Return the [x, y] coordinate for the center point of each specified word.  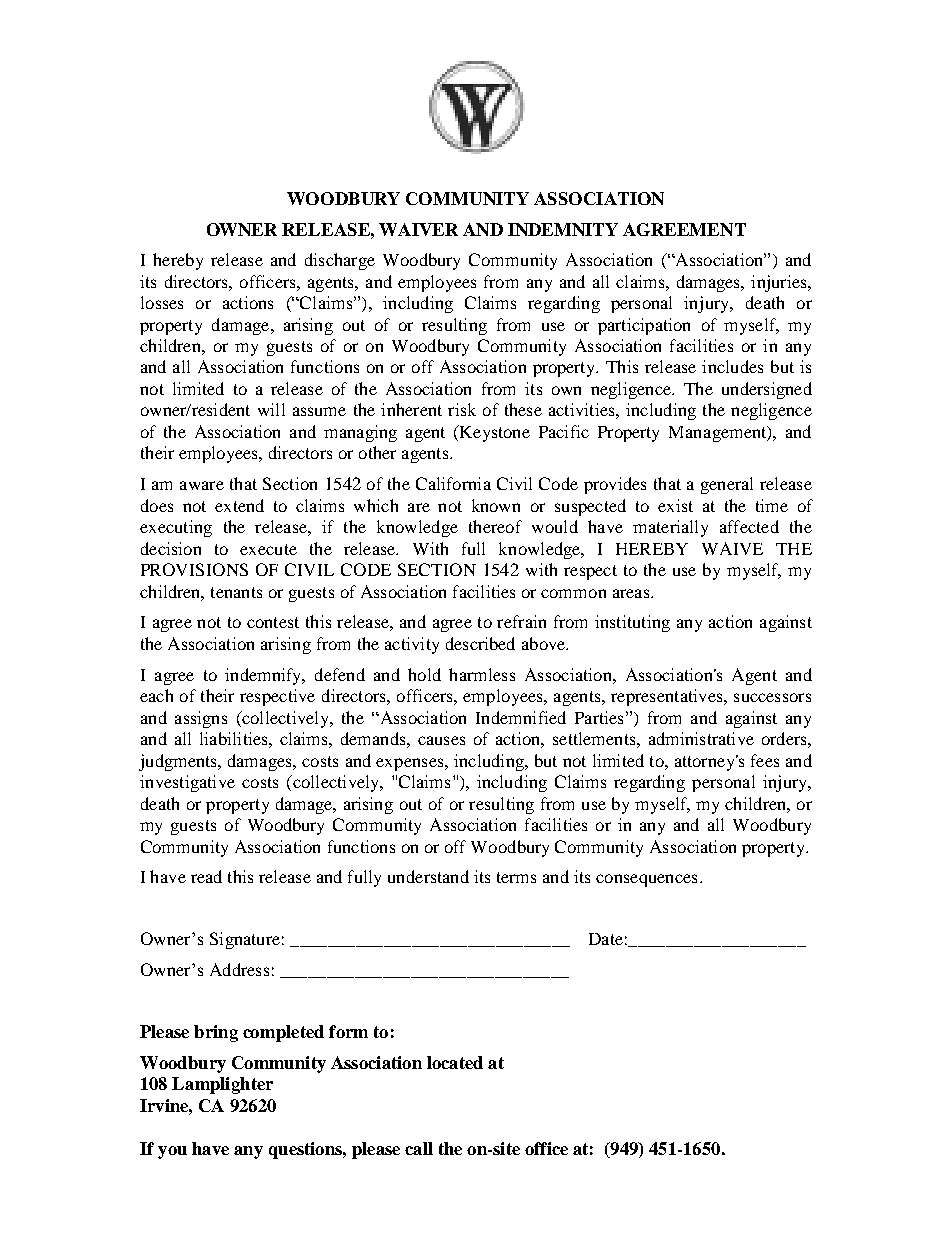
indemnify [264, 676]
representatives [668, 697]
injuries [780, 283]
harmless [482, 674]
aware [202, 485]
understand [428, 876]
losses [162, 302]
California [453, 483]
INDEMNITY [563, 229]
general [727, 485]
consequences [646, 880]
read [206, 876]
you [172, 1152]
